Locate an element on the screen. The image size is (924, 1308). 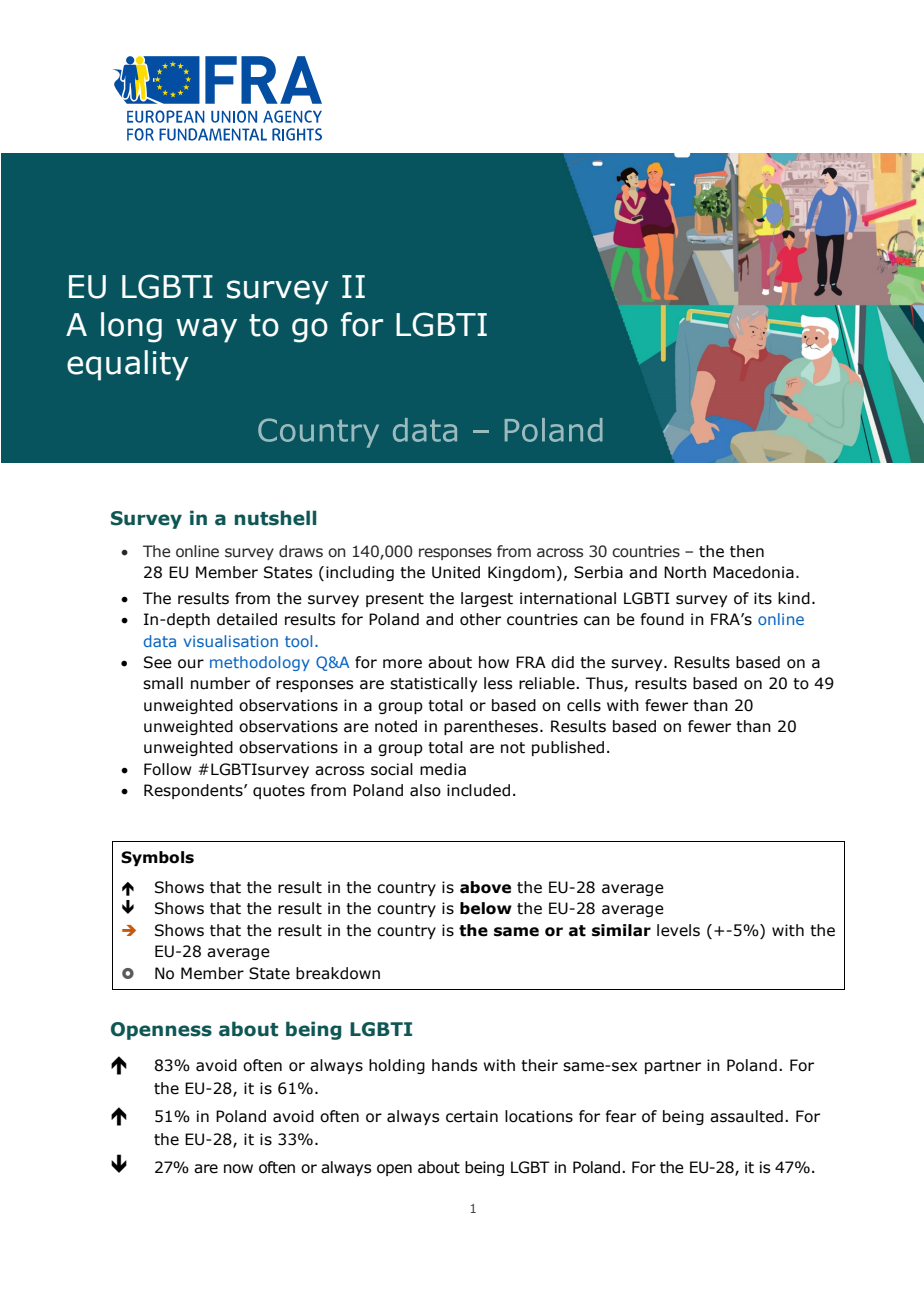
included is located at coordinates (478, 790).
